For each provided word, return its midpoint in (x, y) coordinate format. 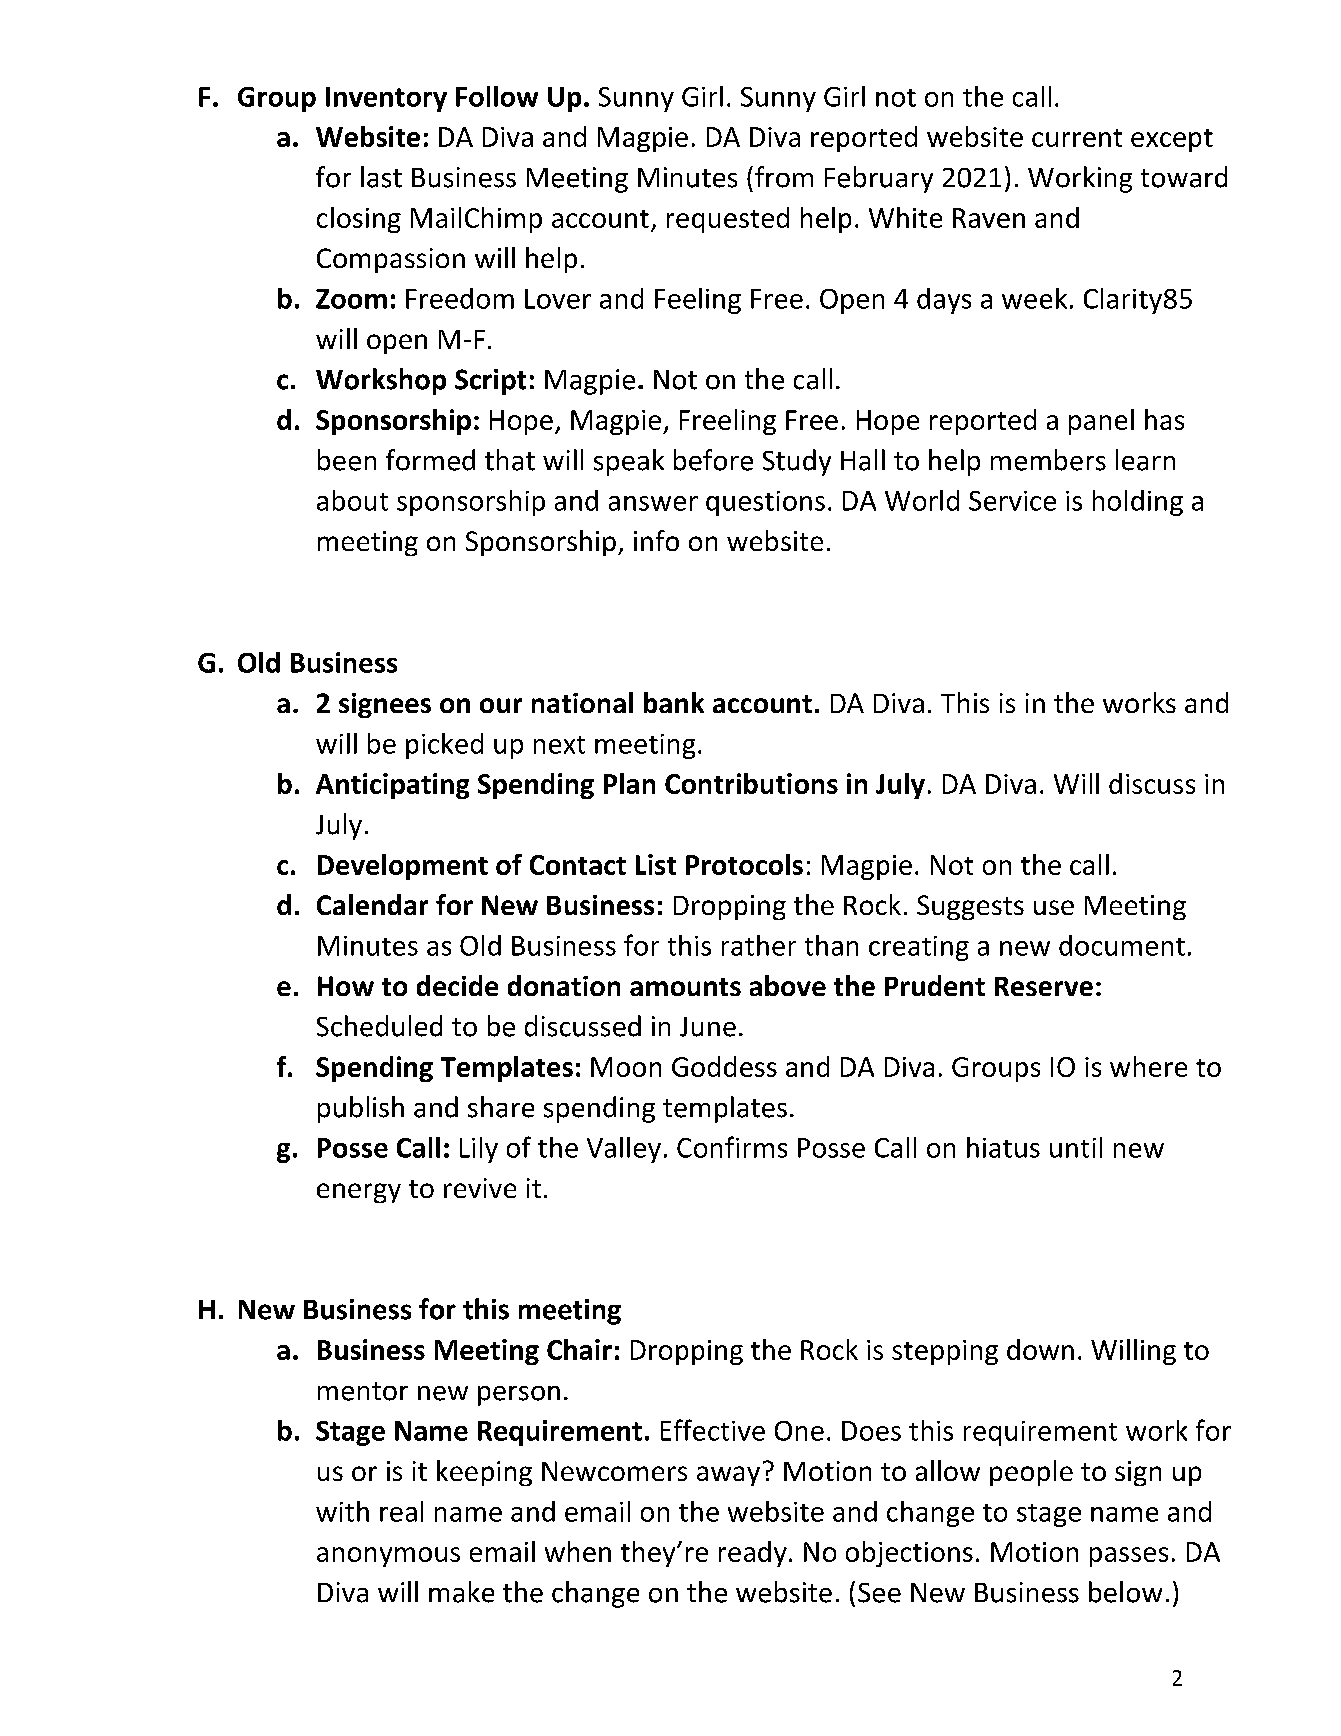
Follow (497, 96)
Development (403, 867)
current (1077, 138)
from (784, 177)
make (461, 1592)
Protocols (744, 864)
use (1054, 907)
